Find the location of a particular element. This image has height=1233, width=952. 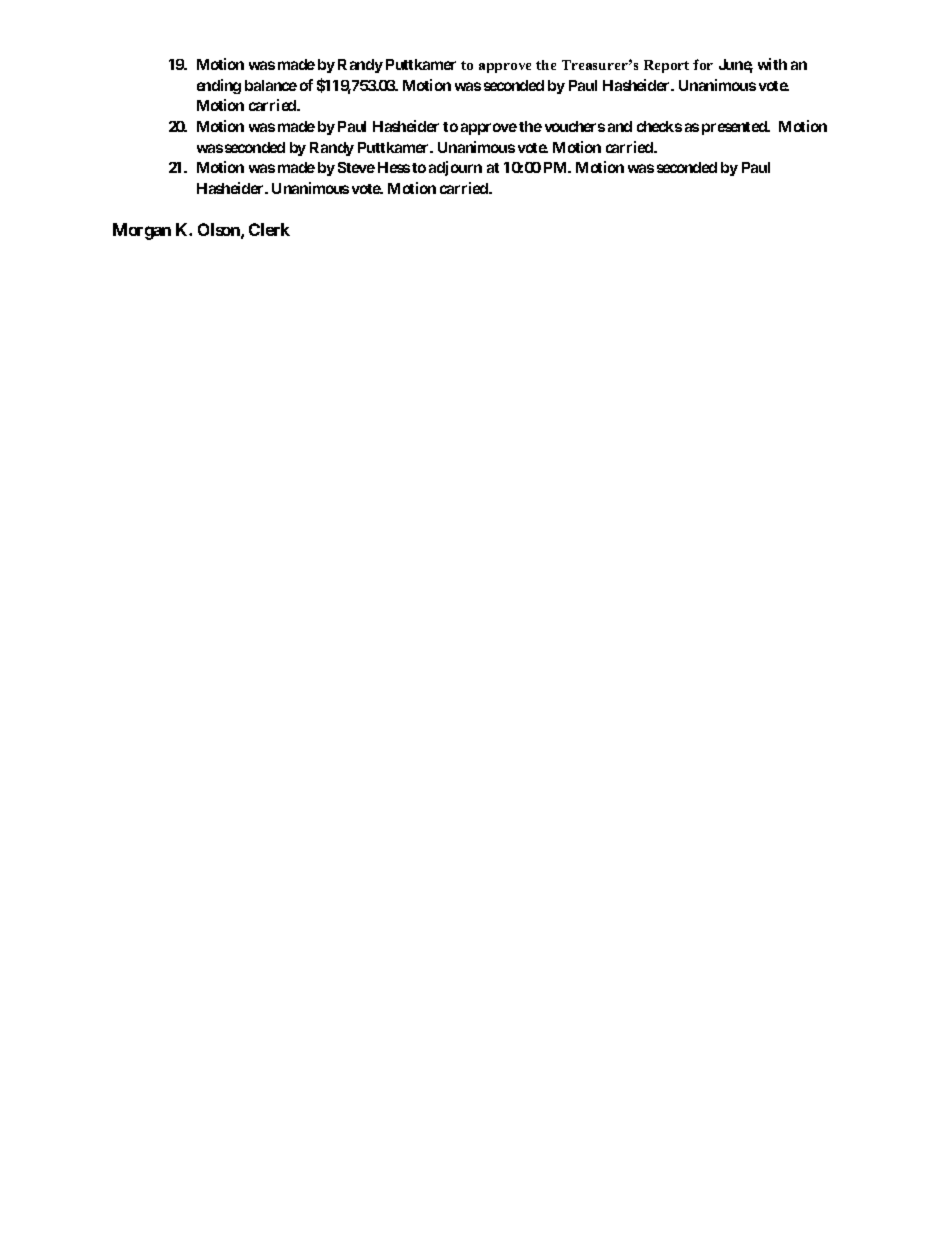

Clerk is located at coordinates (269, 229).
